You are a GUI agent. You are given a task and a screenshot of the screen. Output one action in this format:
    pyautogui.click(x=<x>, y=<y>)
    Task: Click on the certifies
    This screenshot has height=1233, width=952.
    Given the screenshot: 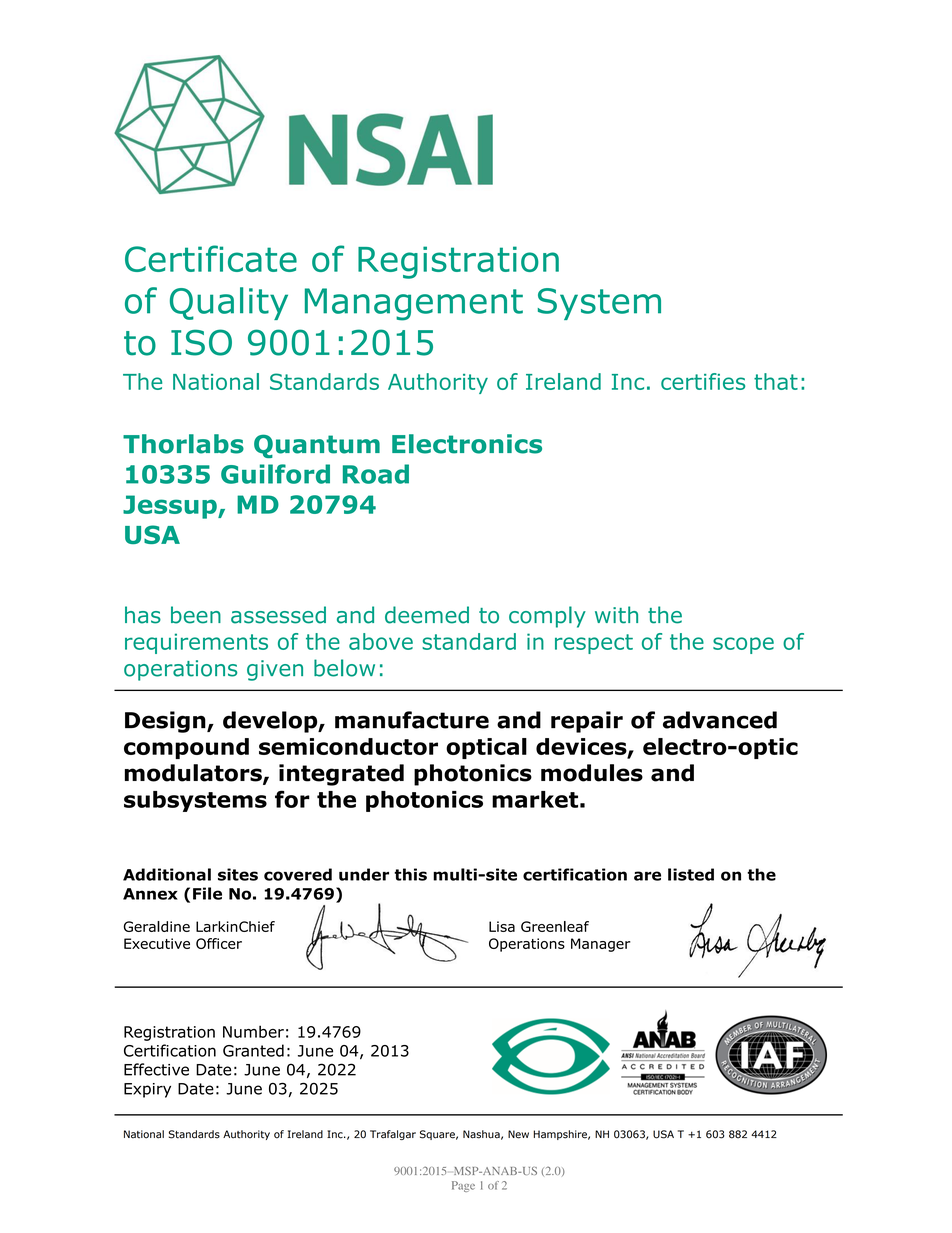 What is the action you would take?
    pyautogui.click(x=703, y=381)
